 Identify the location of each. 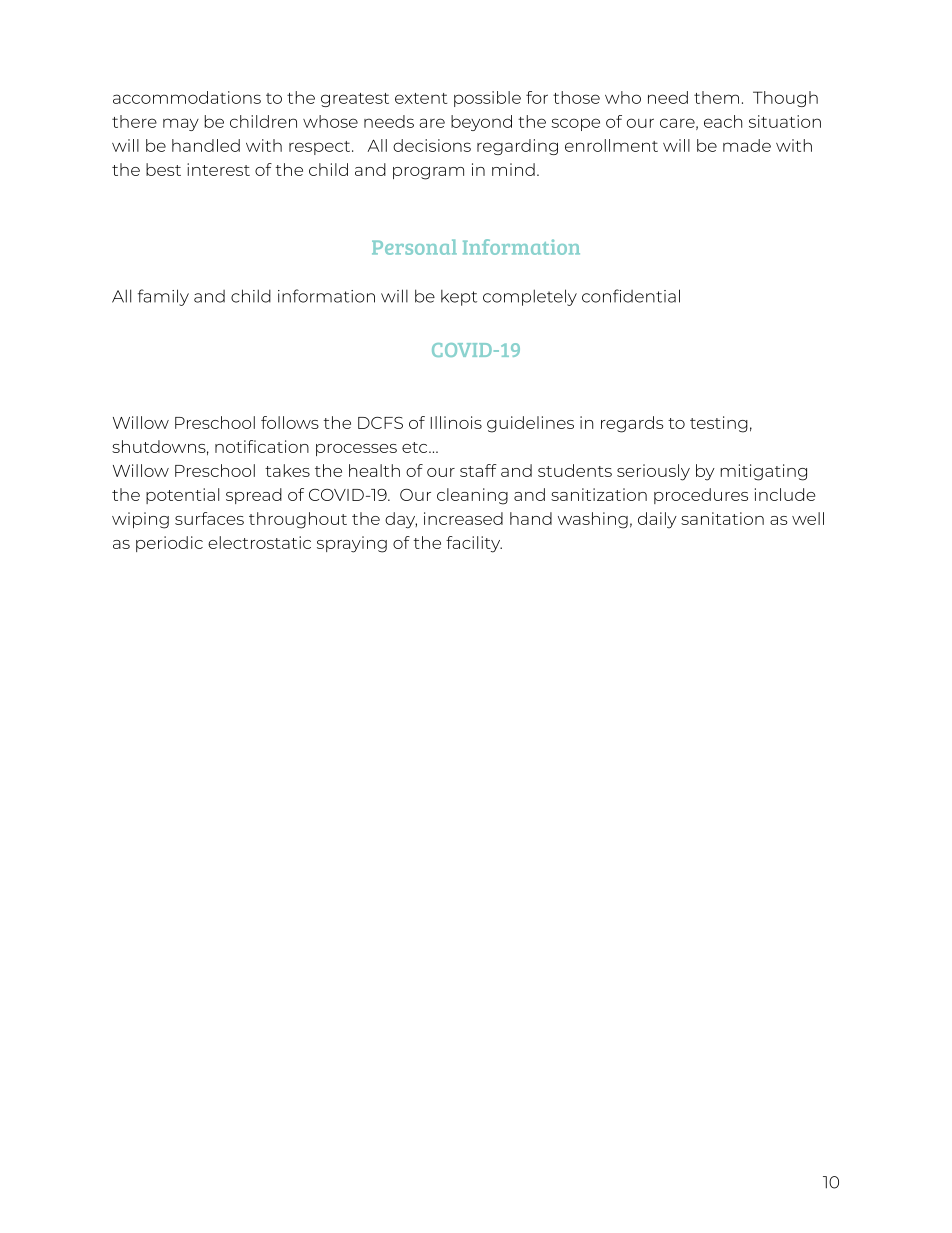
(723, 121).
